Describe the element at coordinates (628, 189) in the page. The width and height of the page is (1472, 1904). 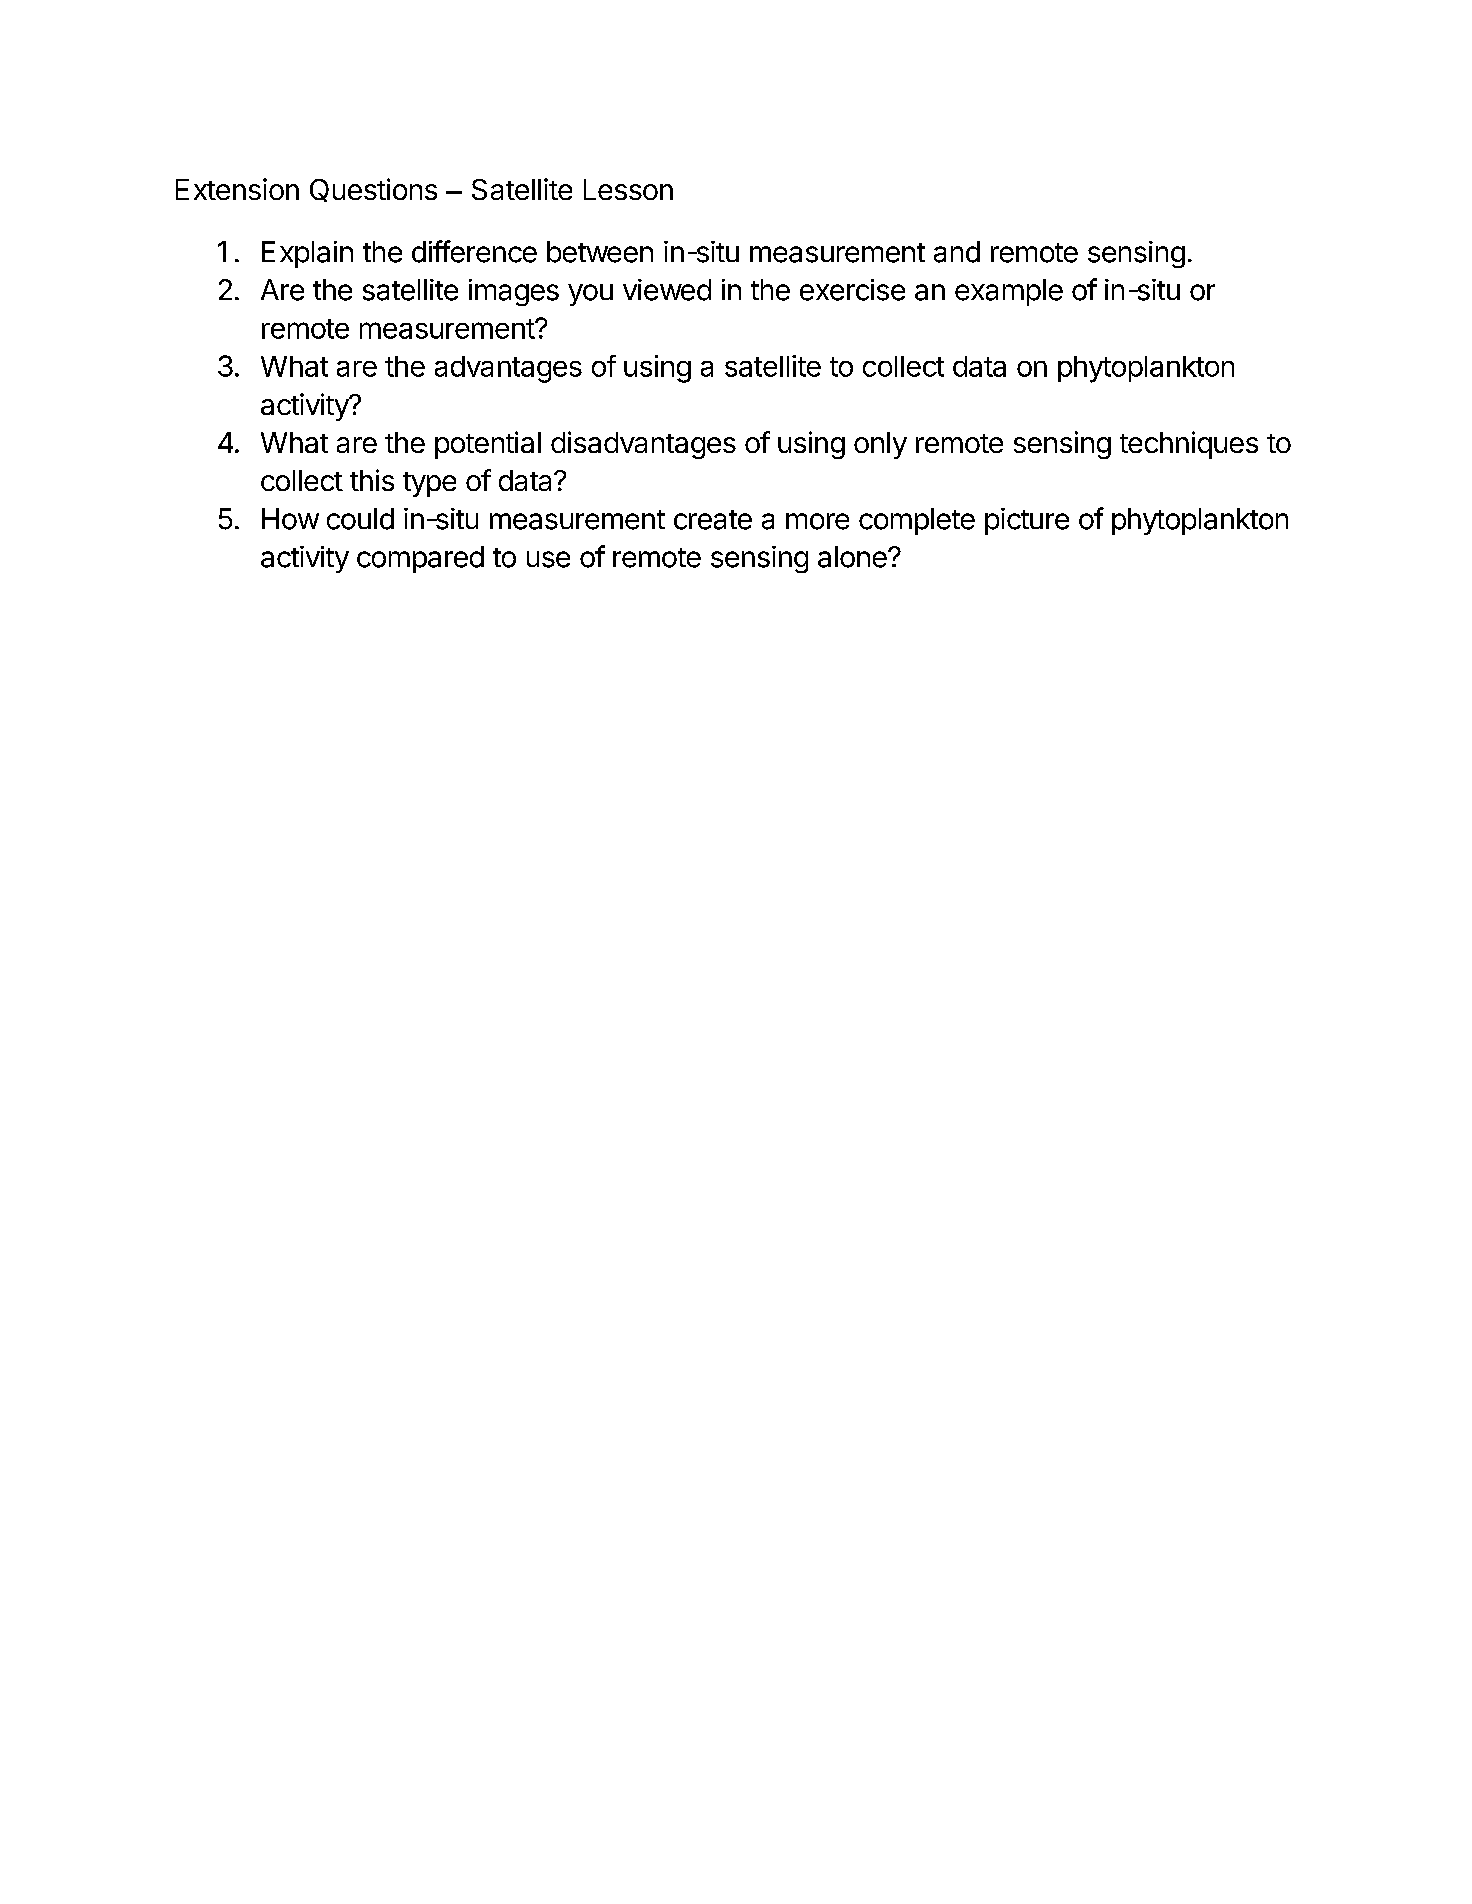
I see `Lesson` at that location.
